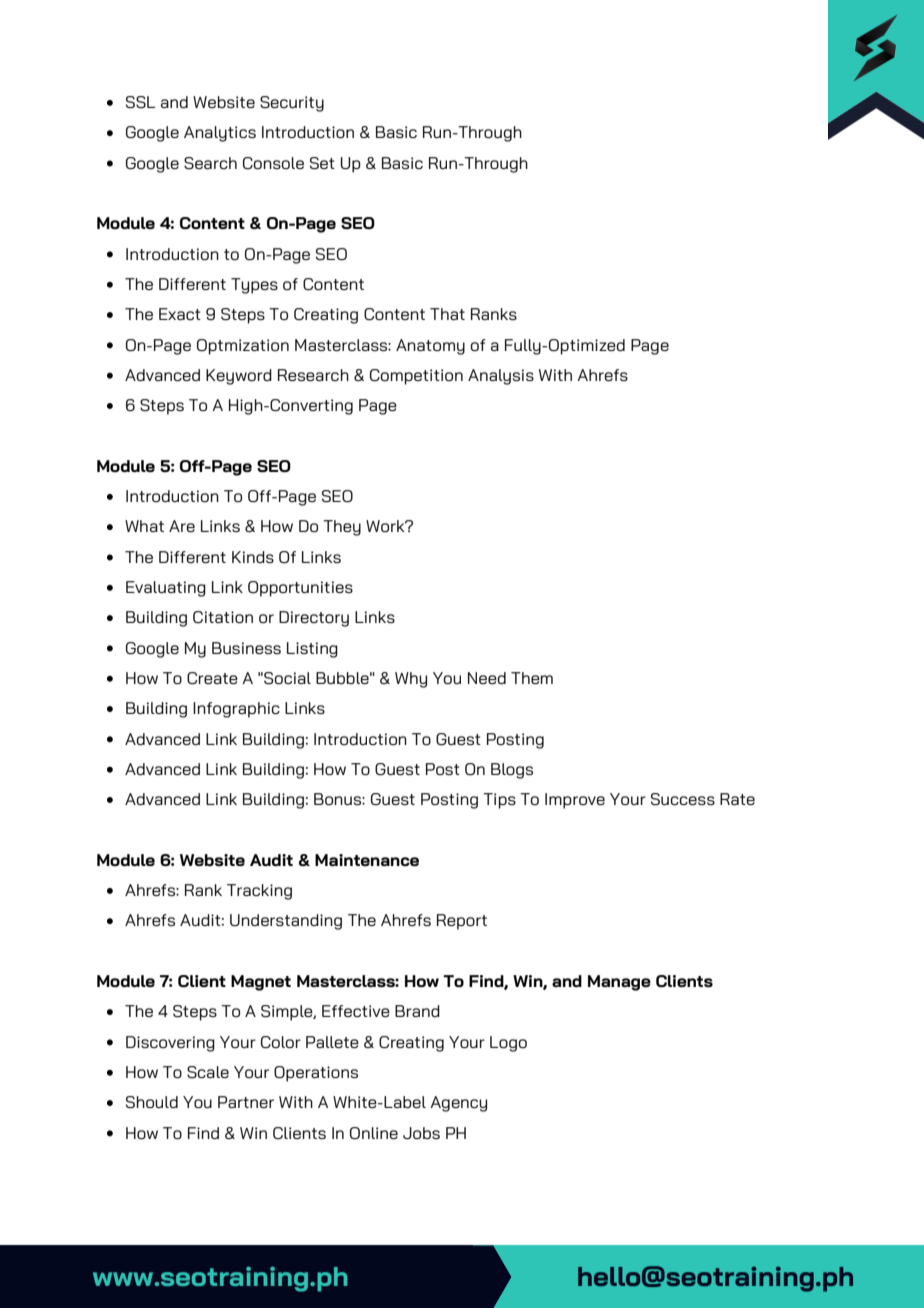  What do you see at coordinates (220, 134) in the page?
I see `Analytics` at bounding box center [220, 134].
